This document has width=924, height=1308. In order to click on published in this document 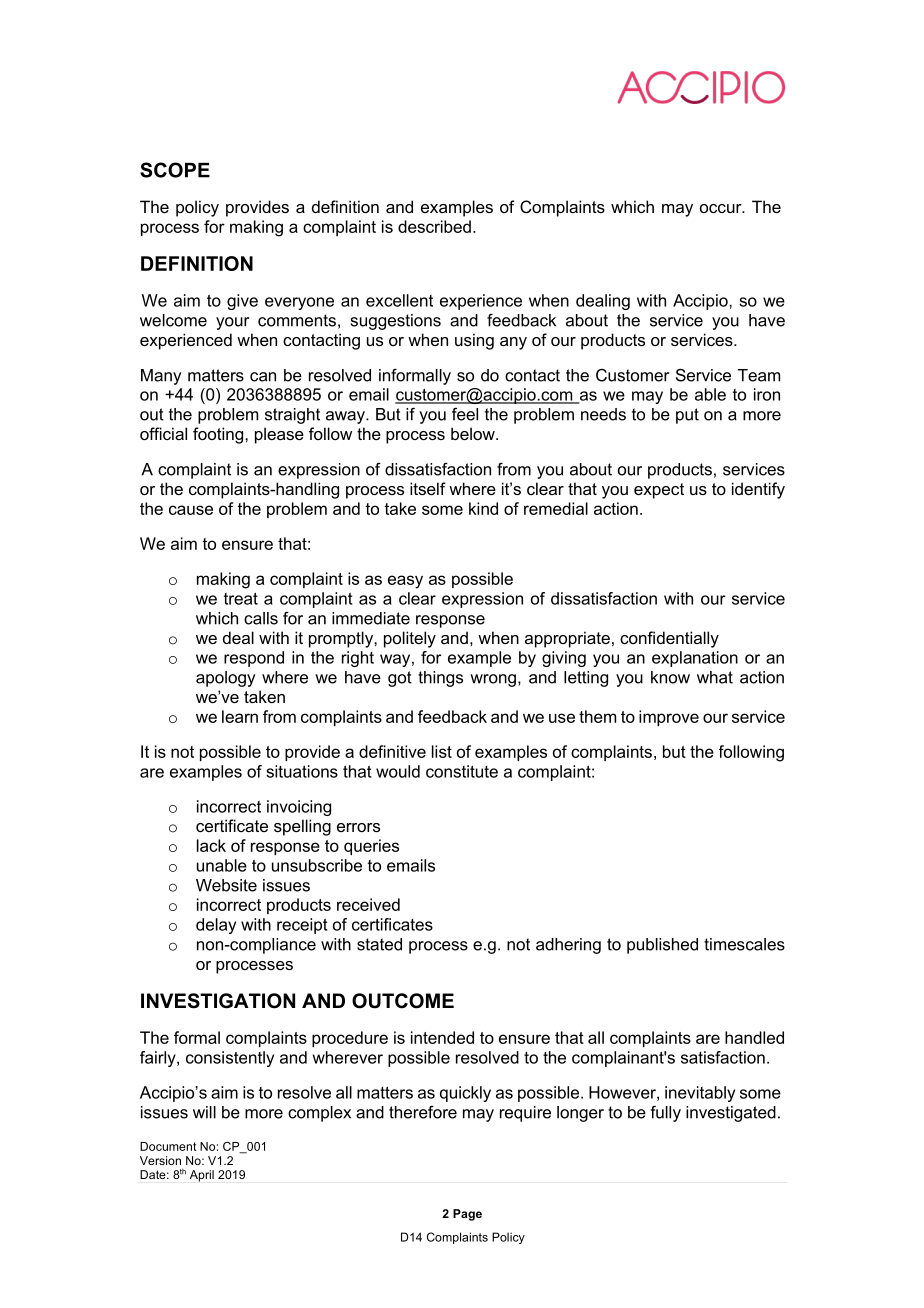, I will do `click(662, 946)`.
